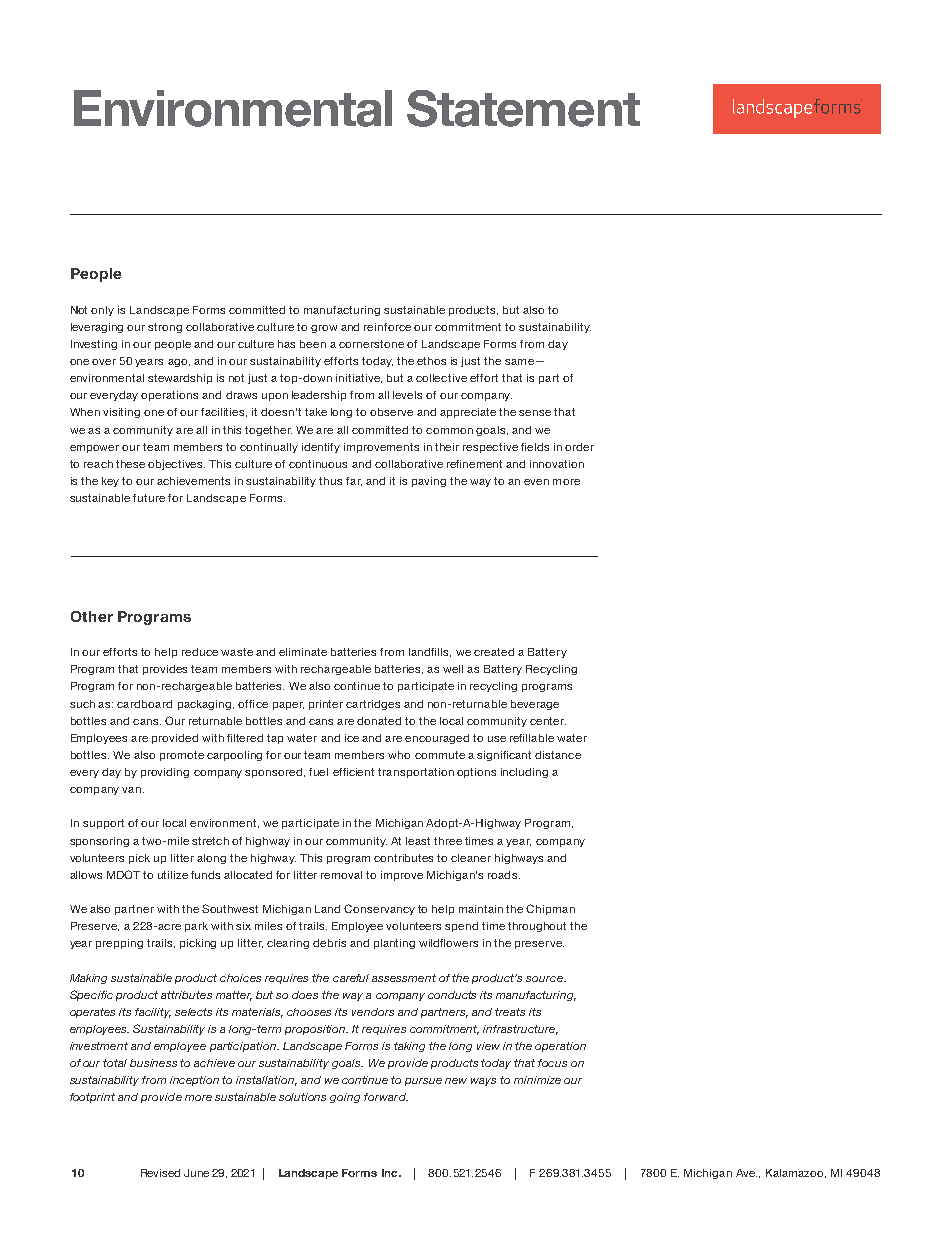 The image size is (952, 1233). I want to click on promote, so click(182, 756).
